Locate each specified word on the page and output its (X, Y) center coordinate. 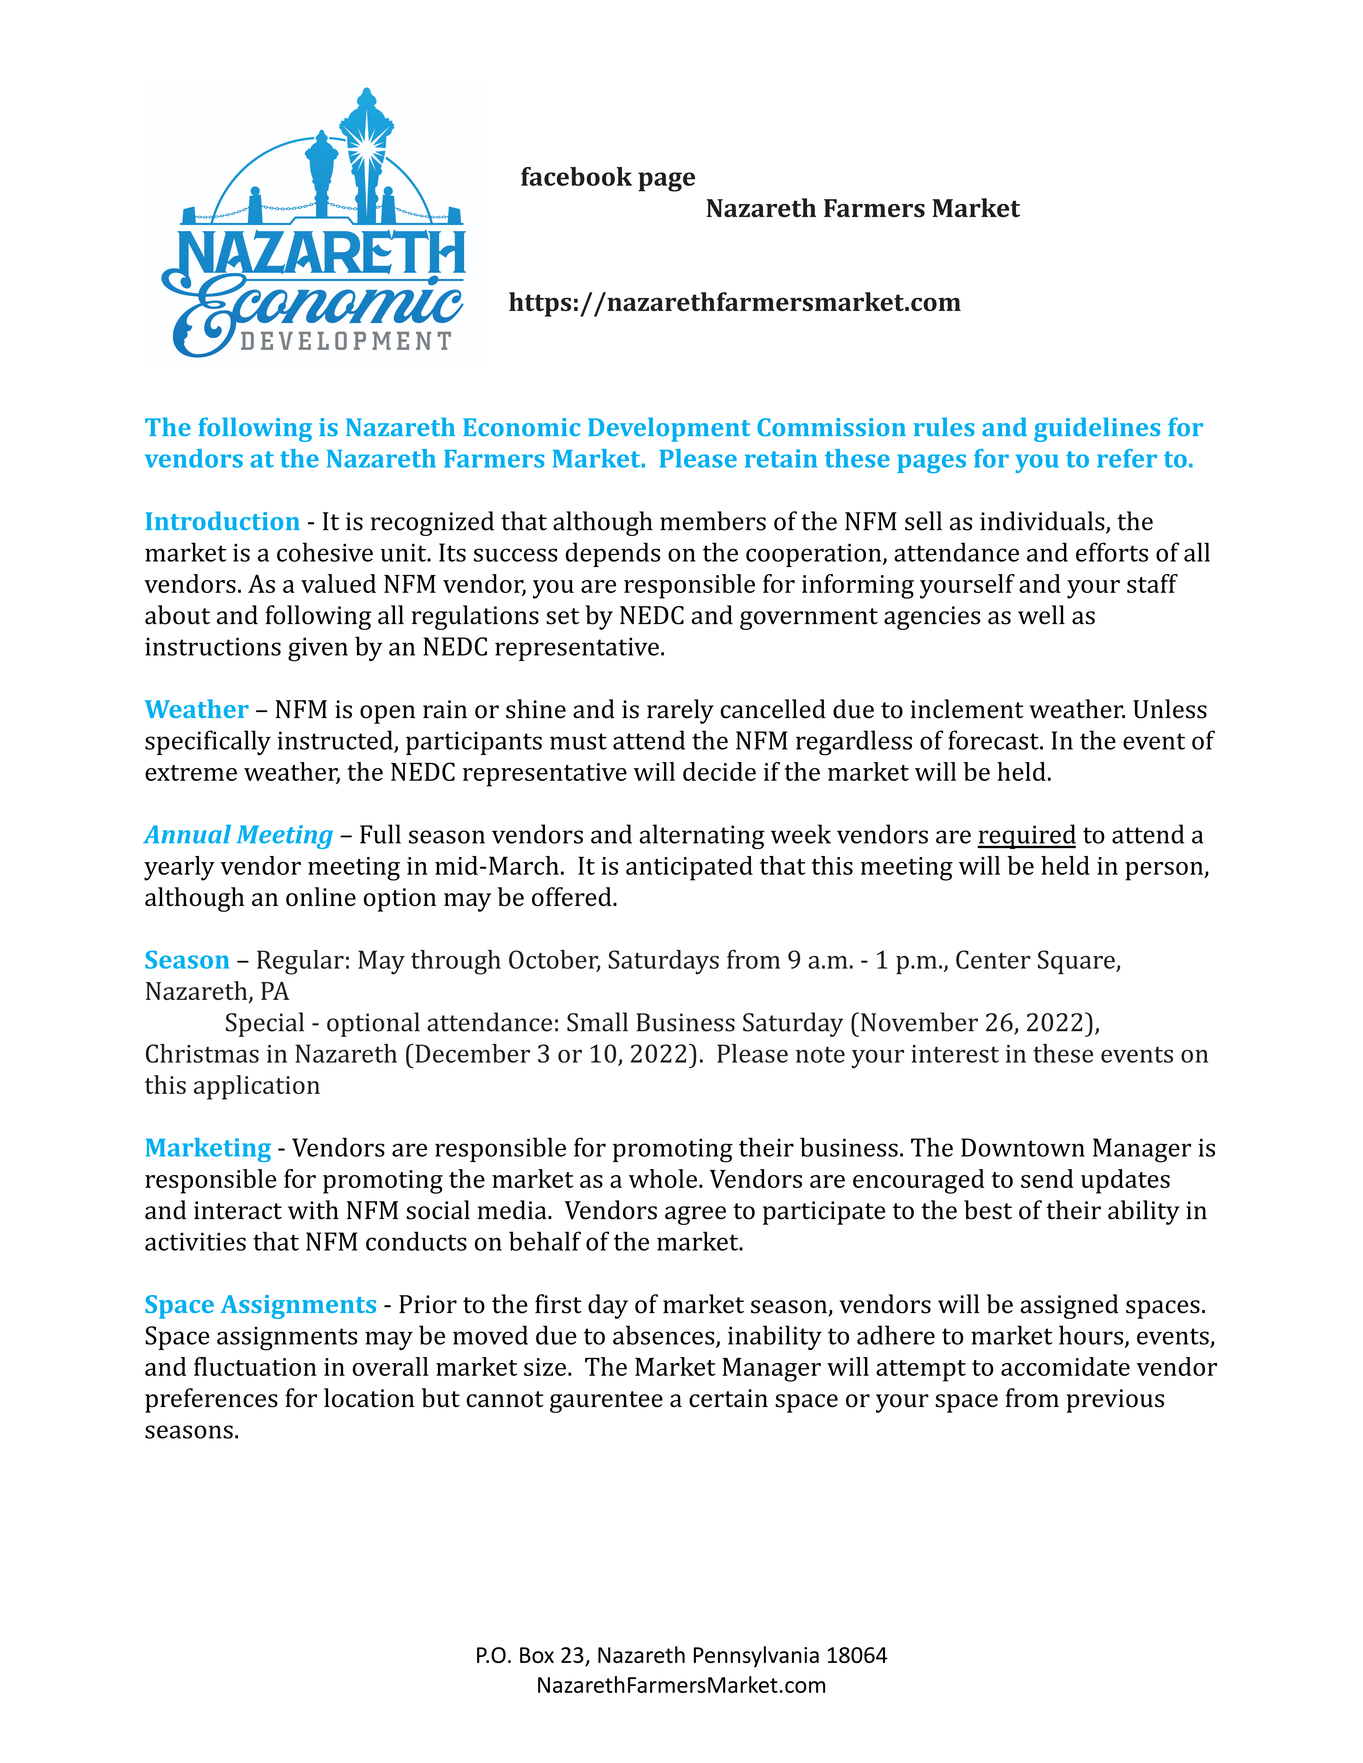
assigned (1069, 1306)
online (321, 897)
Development (669, 429)
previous (1115, 1401)
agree (695, 1215)
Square (1077, 962)
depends (612, 554)
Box (537, 1655)
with (313, 1210)
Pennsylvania (756, 1657)
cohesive (325, 552)
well (1041, 615)
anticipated (689, 868)
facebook (576, 176)
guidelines (1097, 429)
